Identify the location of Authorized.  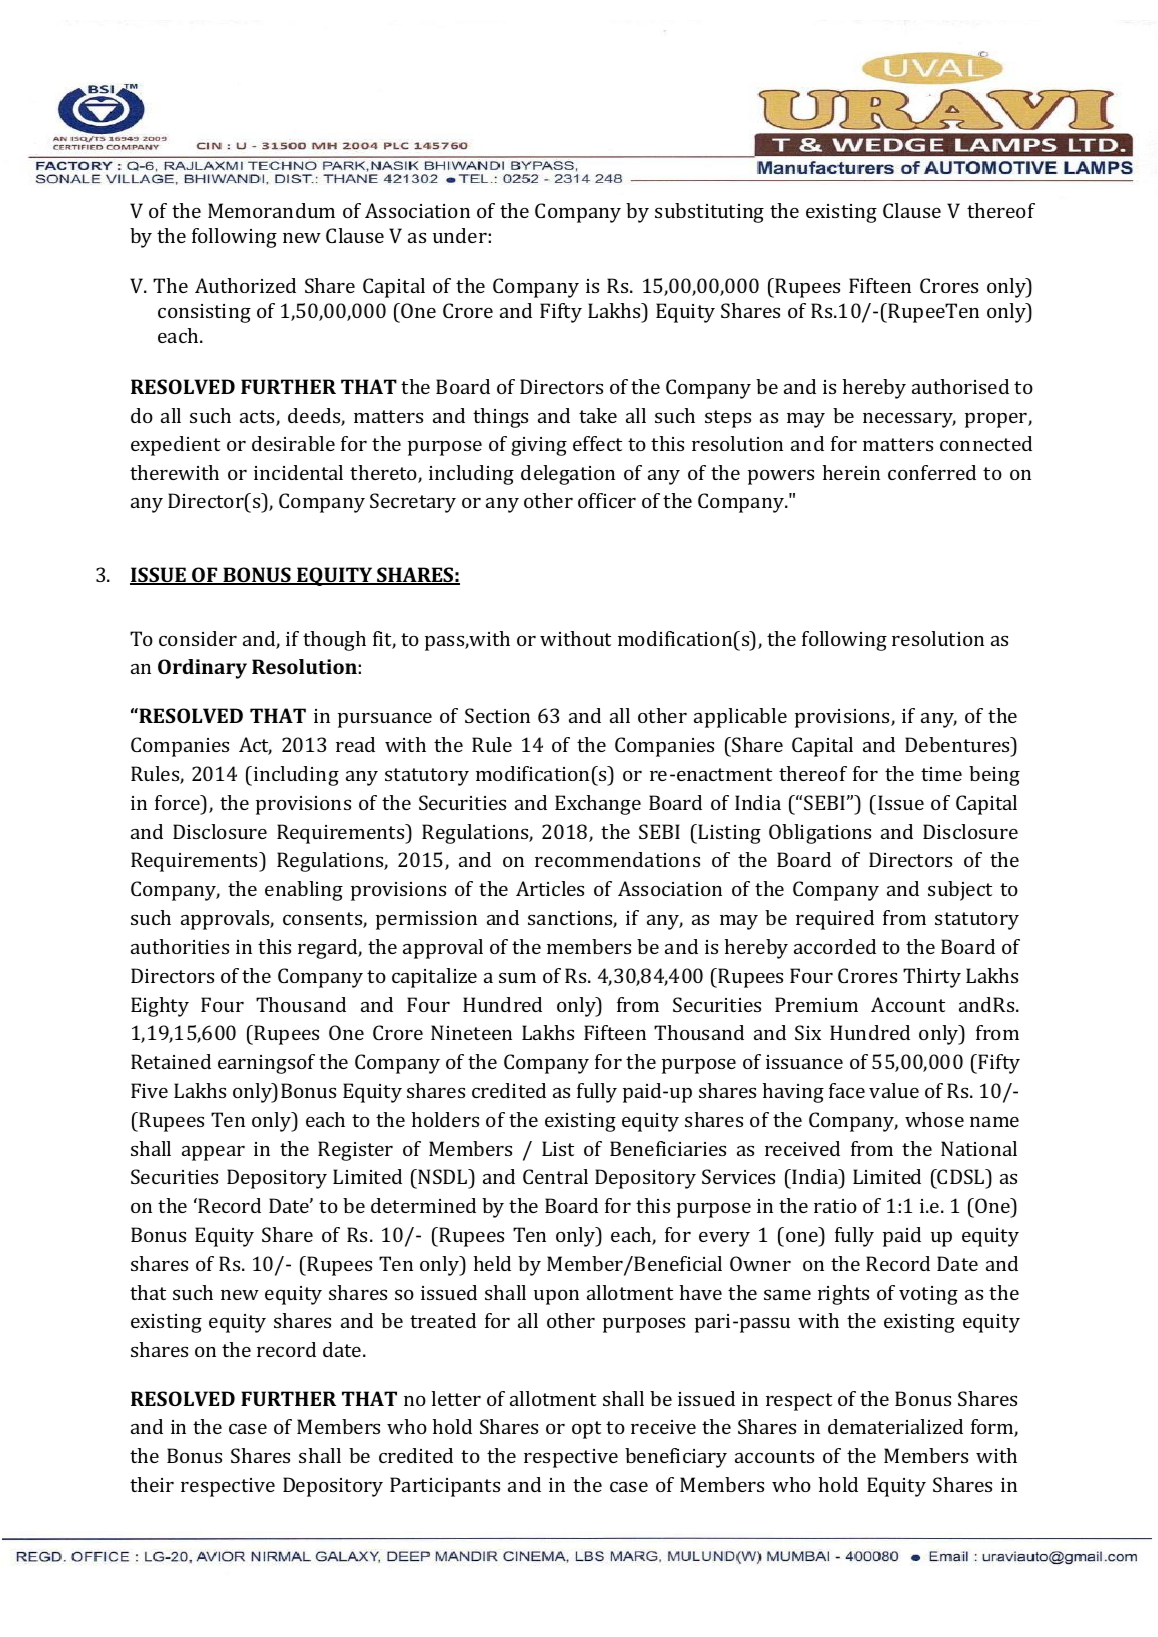
(245, 285).
